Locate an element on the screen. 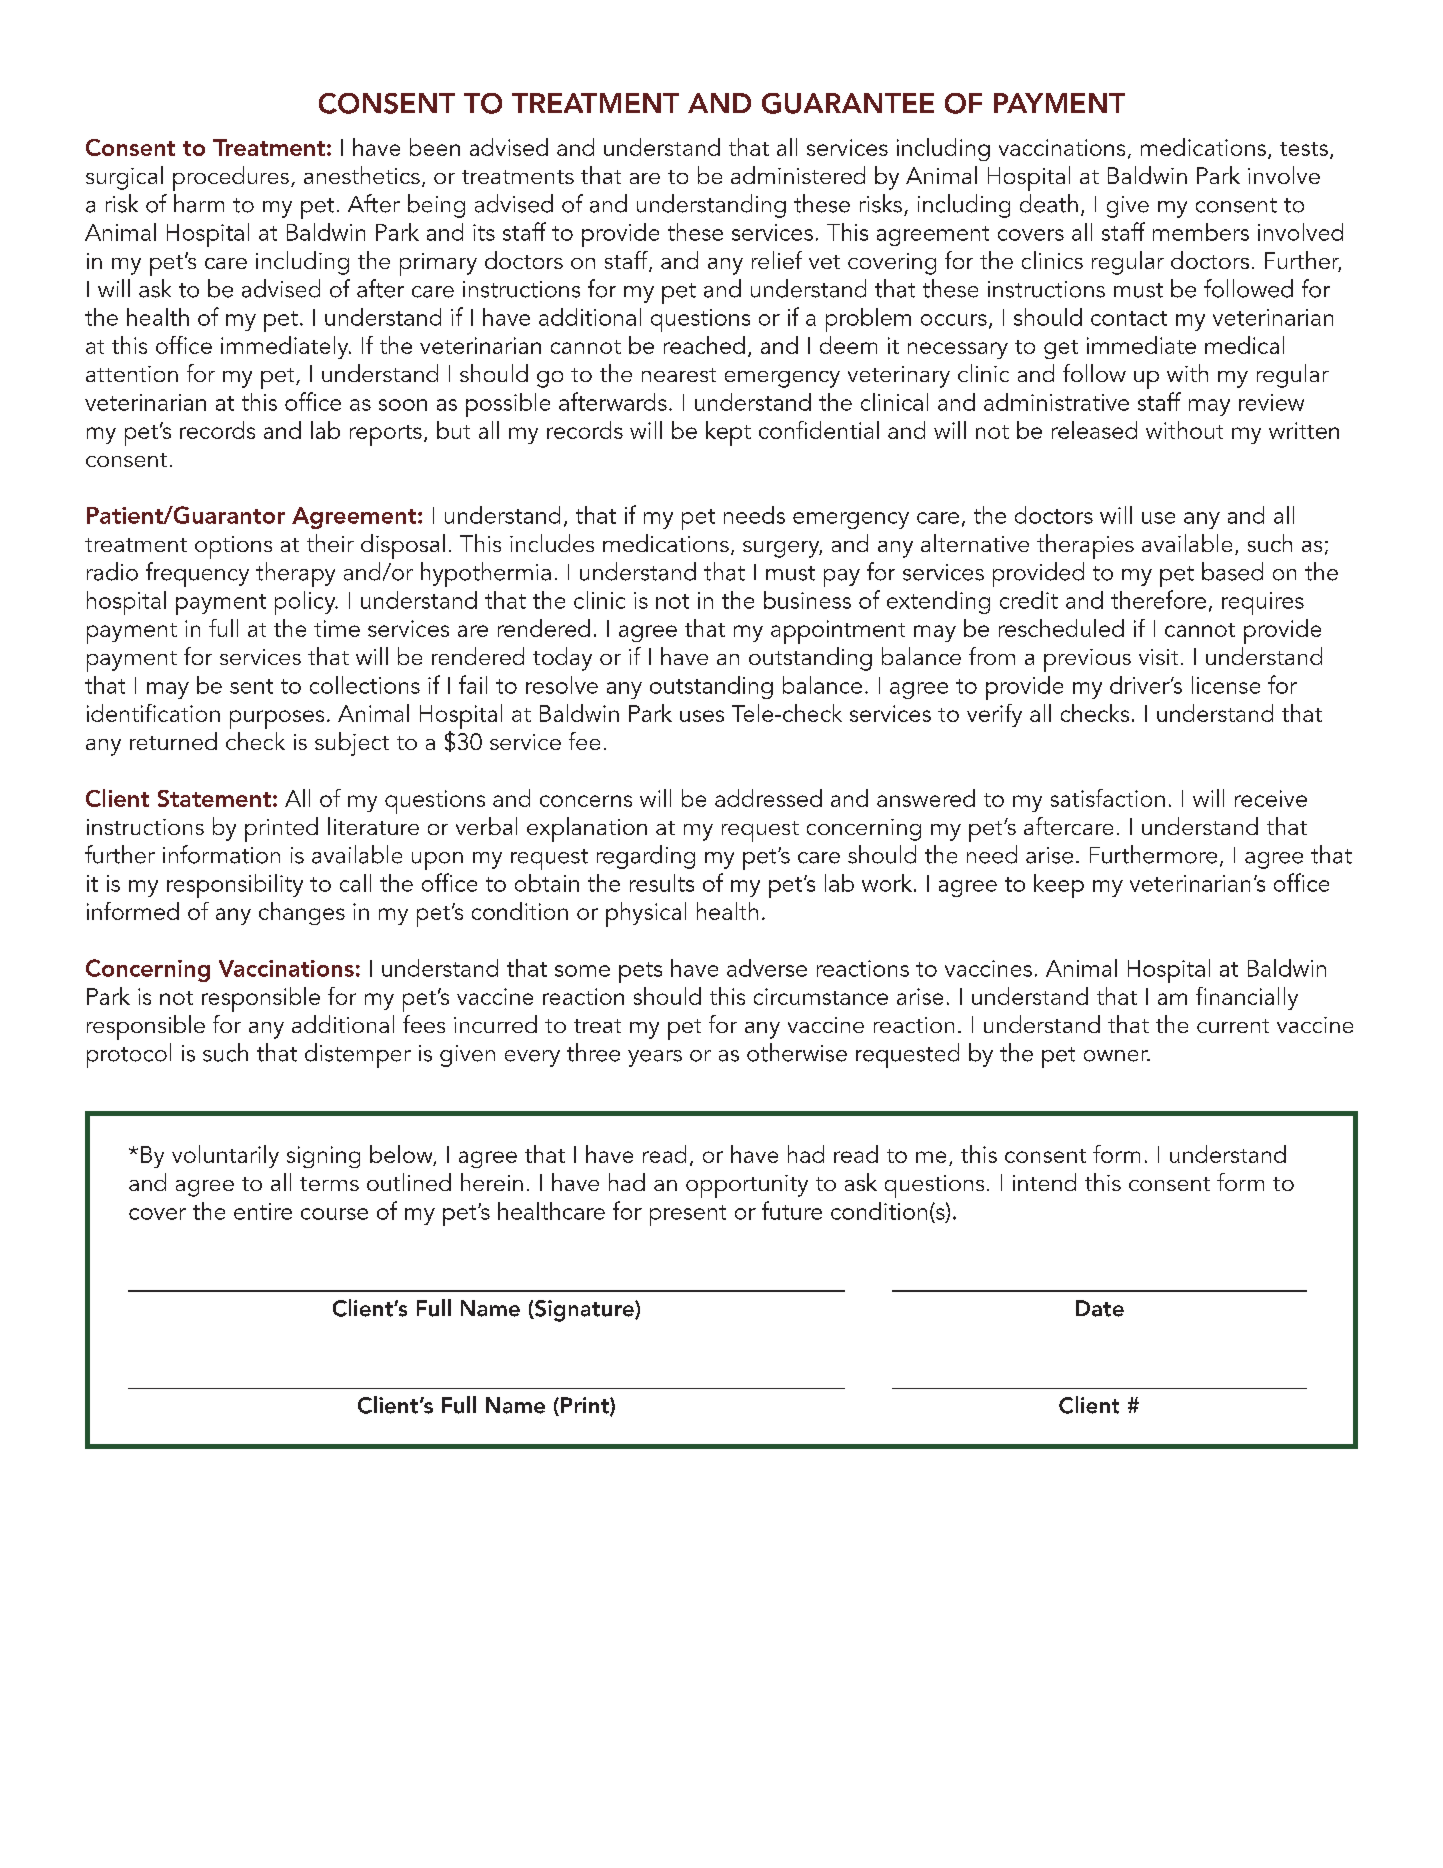  future is located at coordinates (792, 1210).
